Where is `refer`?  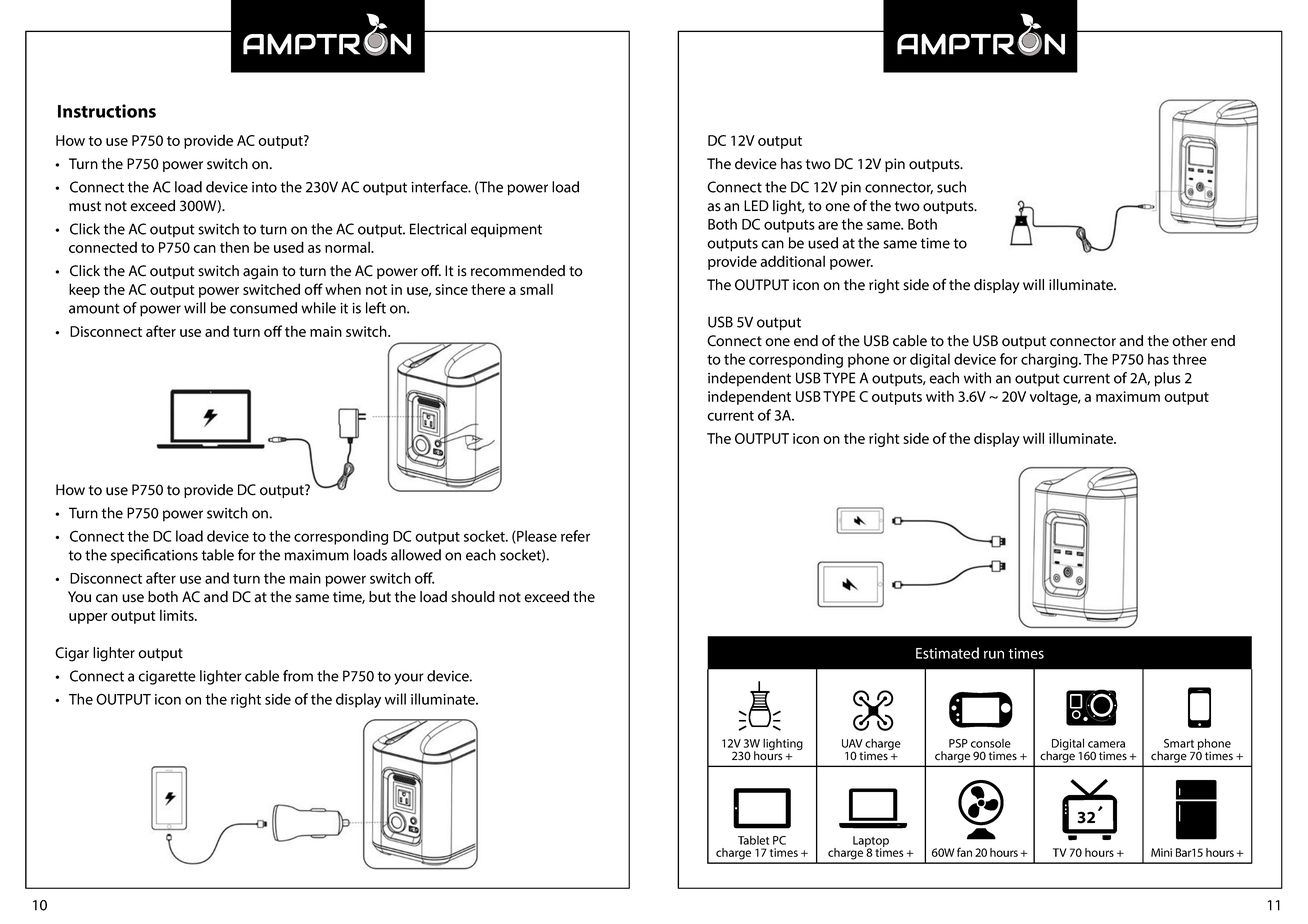 refer is located at coordinates (575, 536).
